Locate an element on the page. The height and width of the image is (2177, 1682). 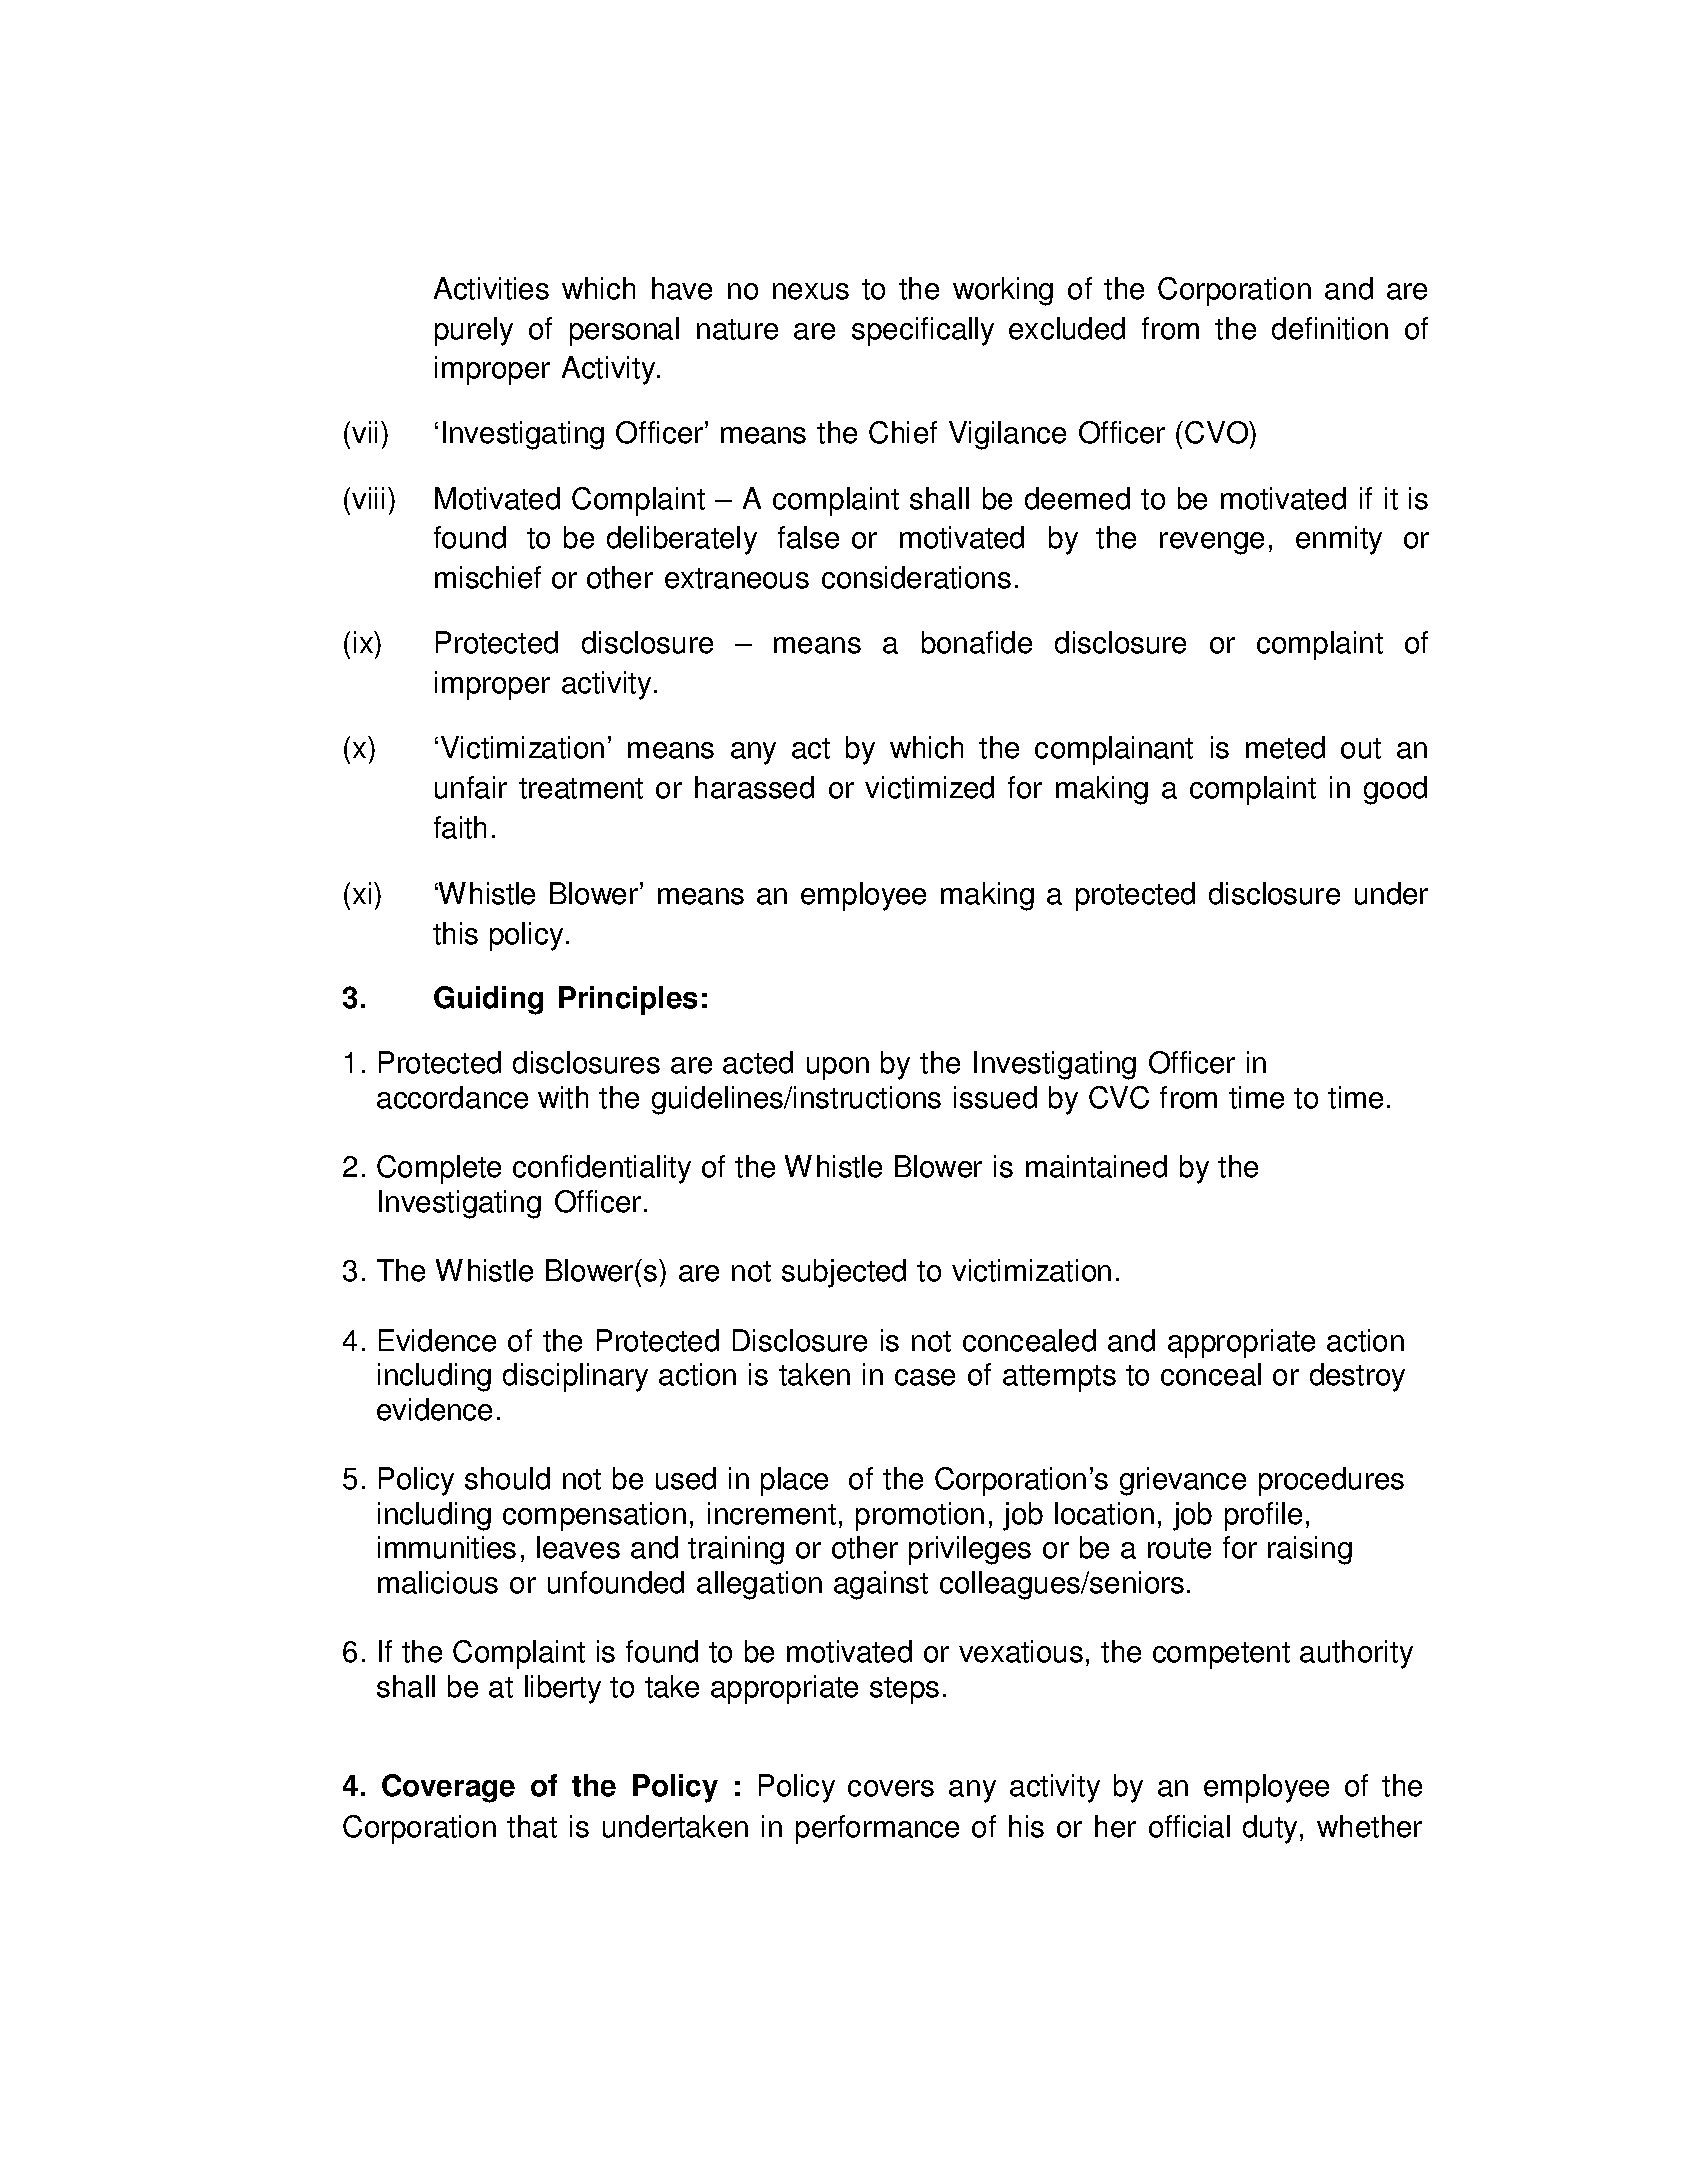
accordance is located at coordinates (452, 1097).
